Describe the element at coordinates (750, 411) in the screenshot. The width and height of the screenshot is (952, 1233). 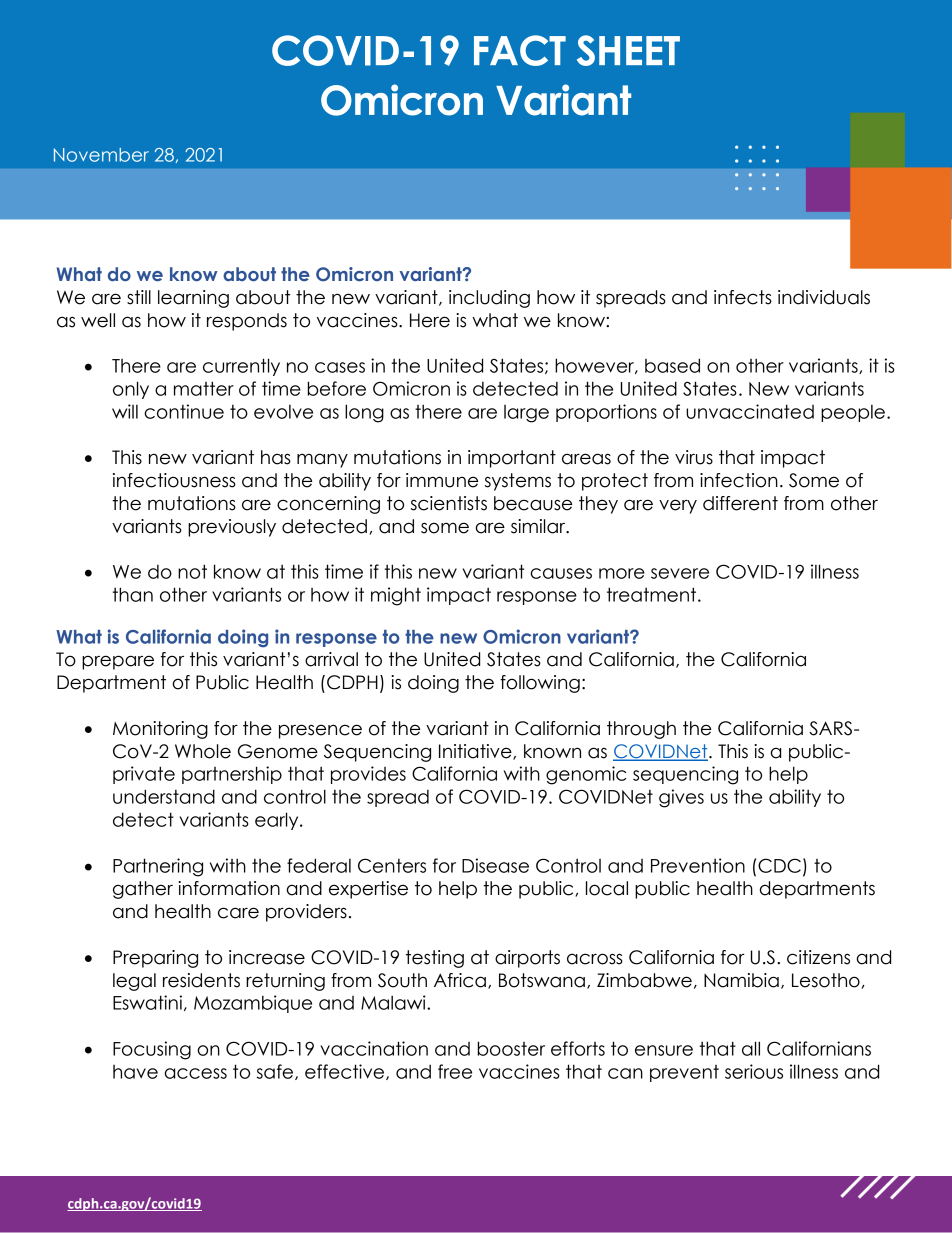
I see `unvaccinated` at that location.
